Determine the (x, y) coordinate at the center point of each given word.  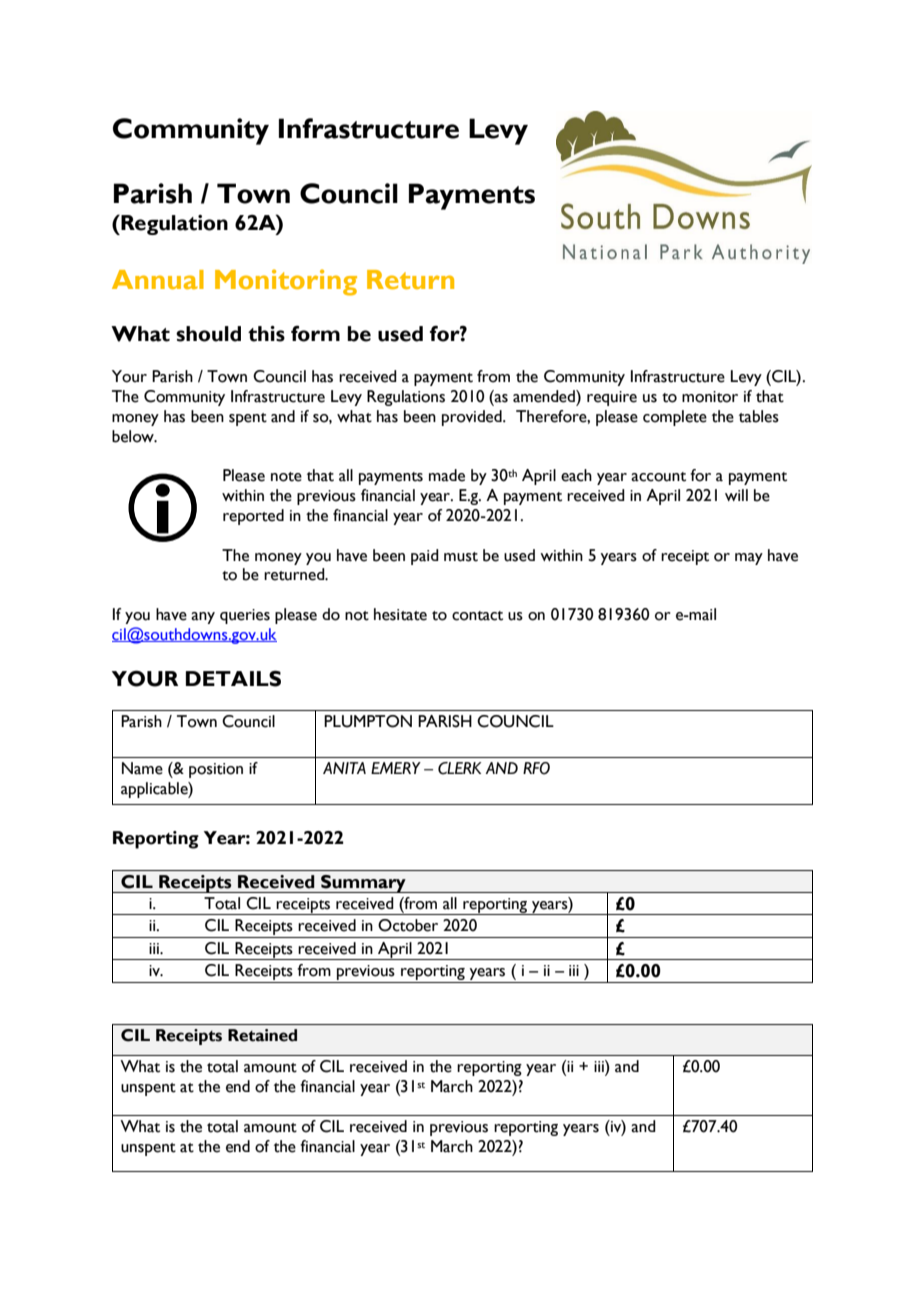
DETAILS (233, 678)
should (208, 334)
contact (477, 616)
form (315, 333)
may (749, 559)
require (612, 398)
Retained (262, 1035)
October (408, 925)
